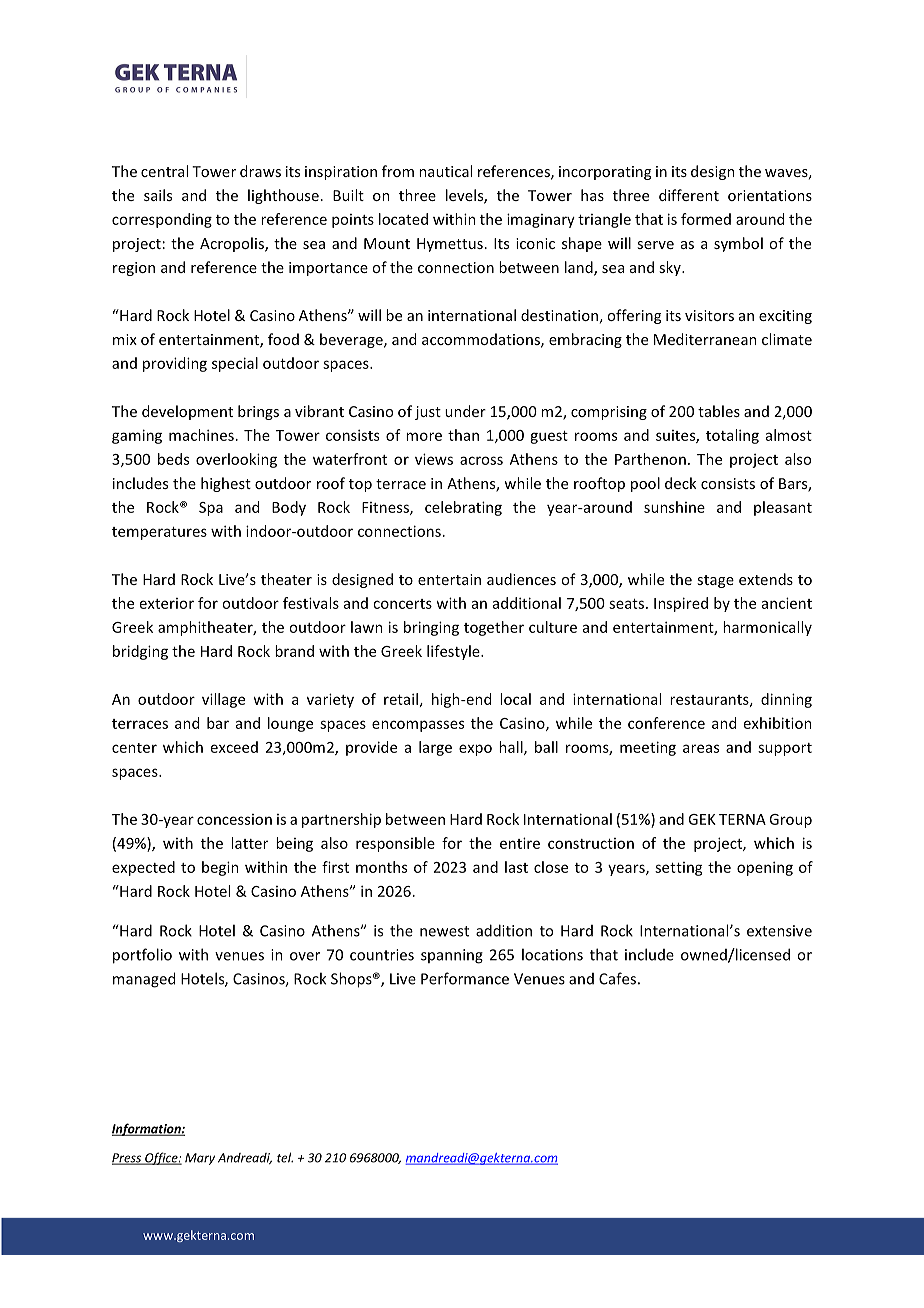  What do you see at coordinates (200, 1159) in the screenshot?
I see `Mary` at bounding box center [200, 1159].
